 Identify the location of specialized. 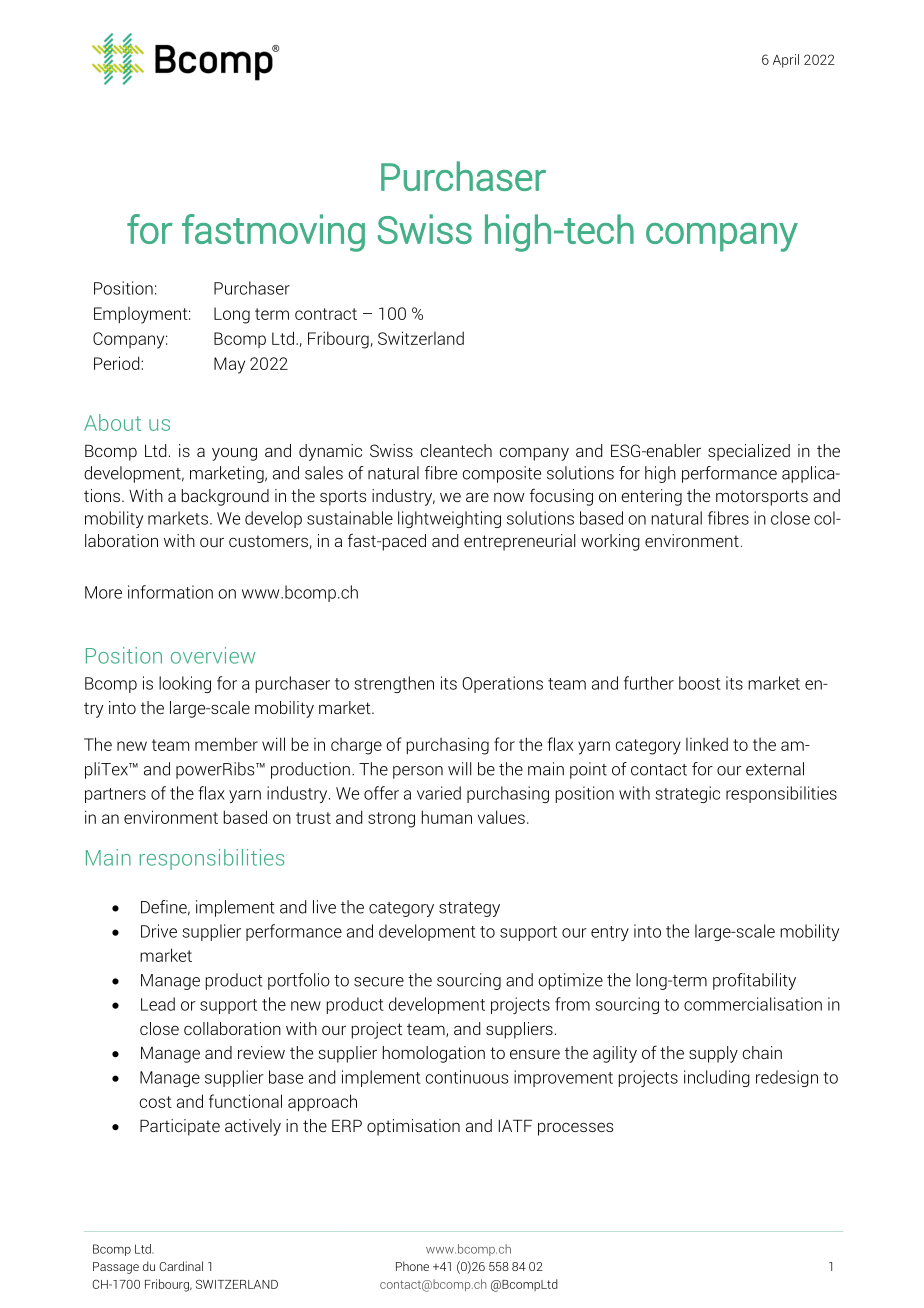
(749, 452).
